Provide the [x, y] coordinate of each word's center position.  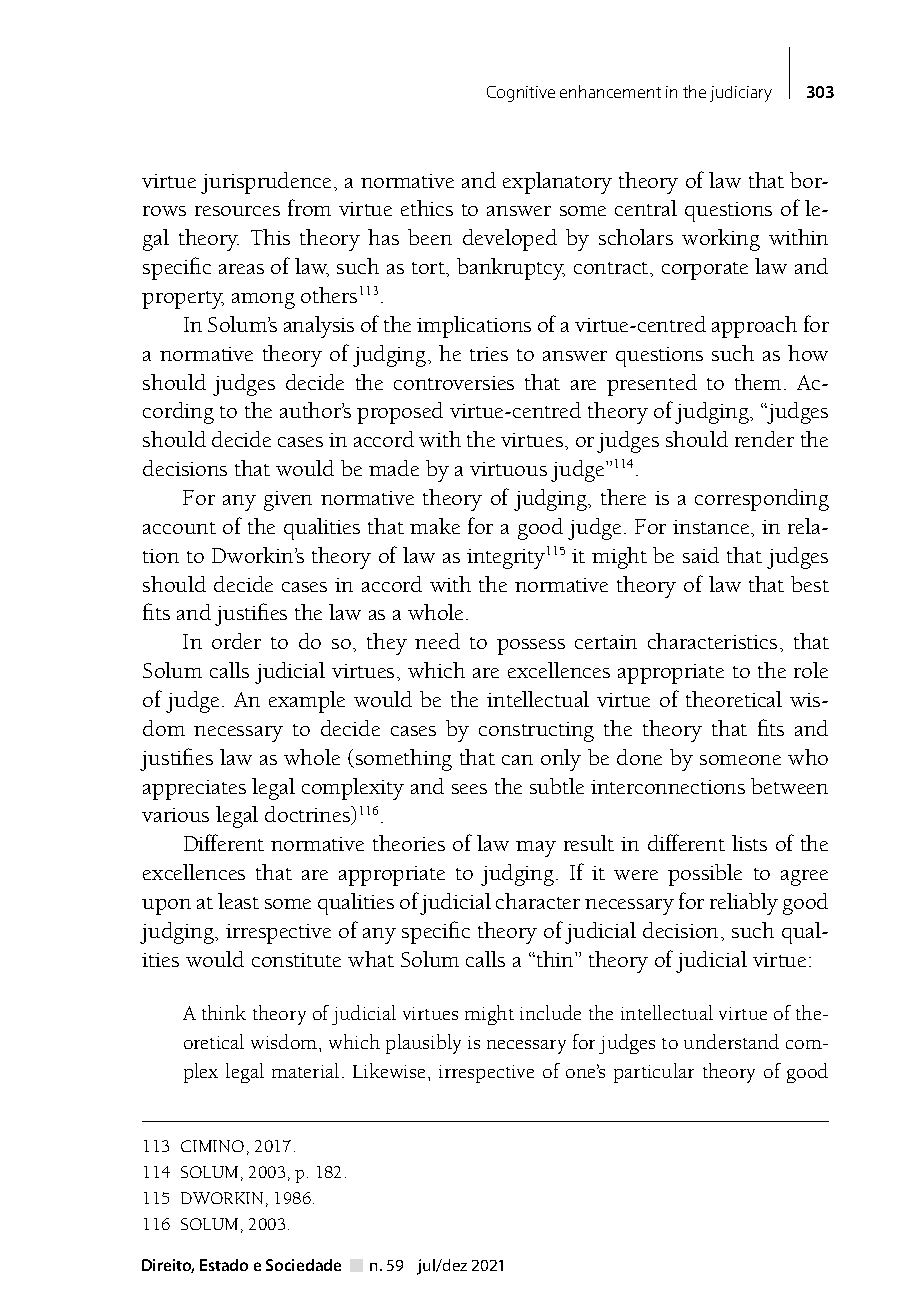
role [811, 670]
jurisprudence [266, 183]
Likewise [389, 1070]
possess [531, 647]
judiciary [741, 94]
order [236, 641]
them [758, 382]
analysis [319, 327]
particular [654, 1073]
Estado [224, 1265]
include [550, 1012]
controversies [454, 383]
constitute [296, 960]
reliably [744, 904]
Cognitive [521, 94]
